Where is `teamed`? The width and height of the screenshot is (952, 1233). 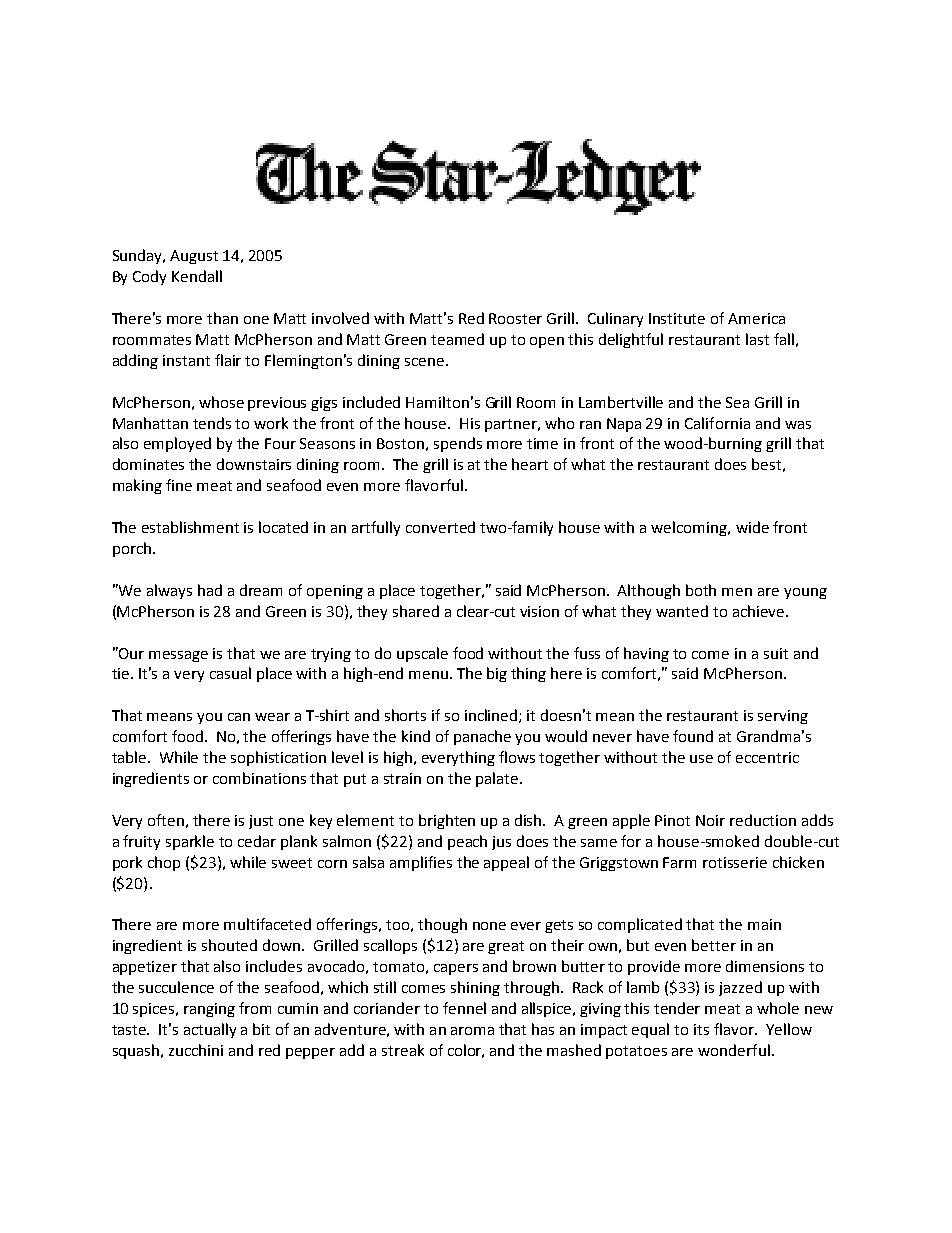
teamed is located at coordinates (457, 339).
